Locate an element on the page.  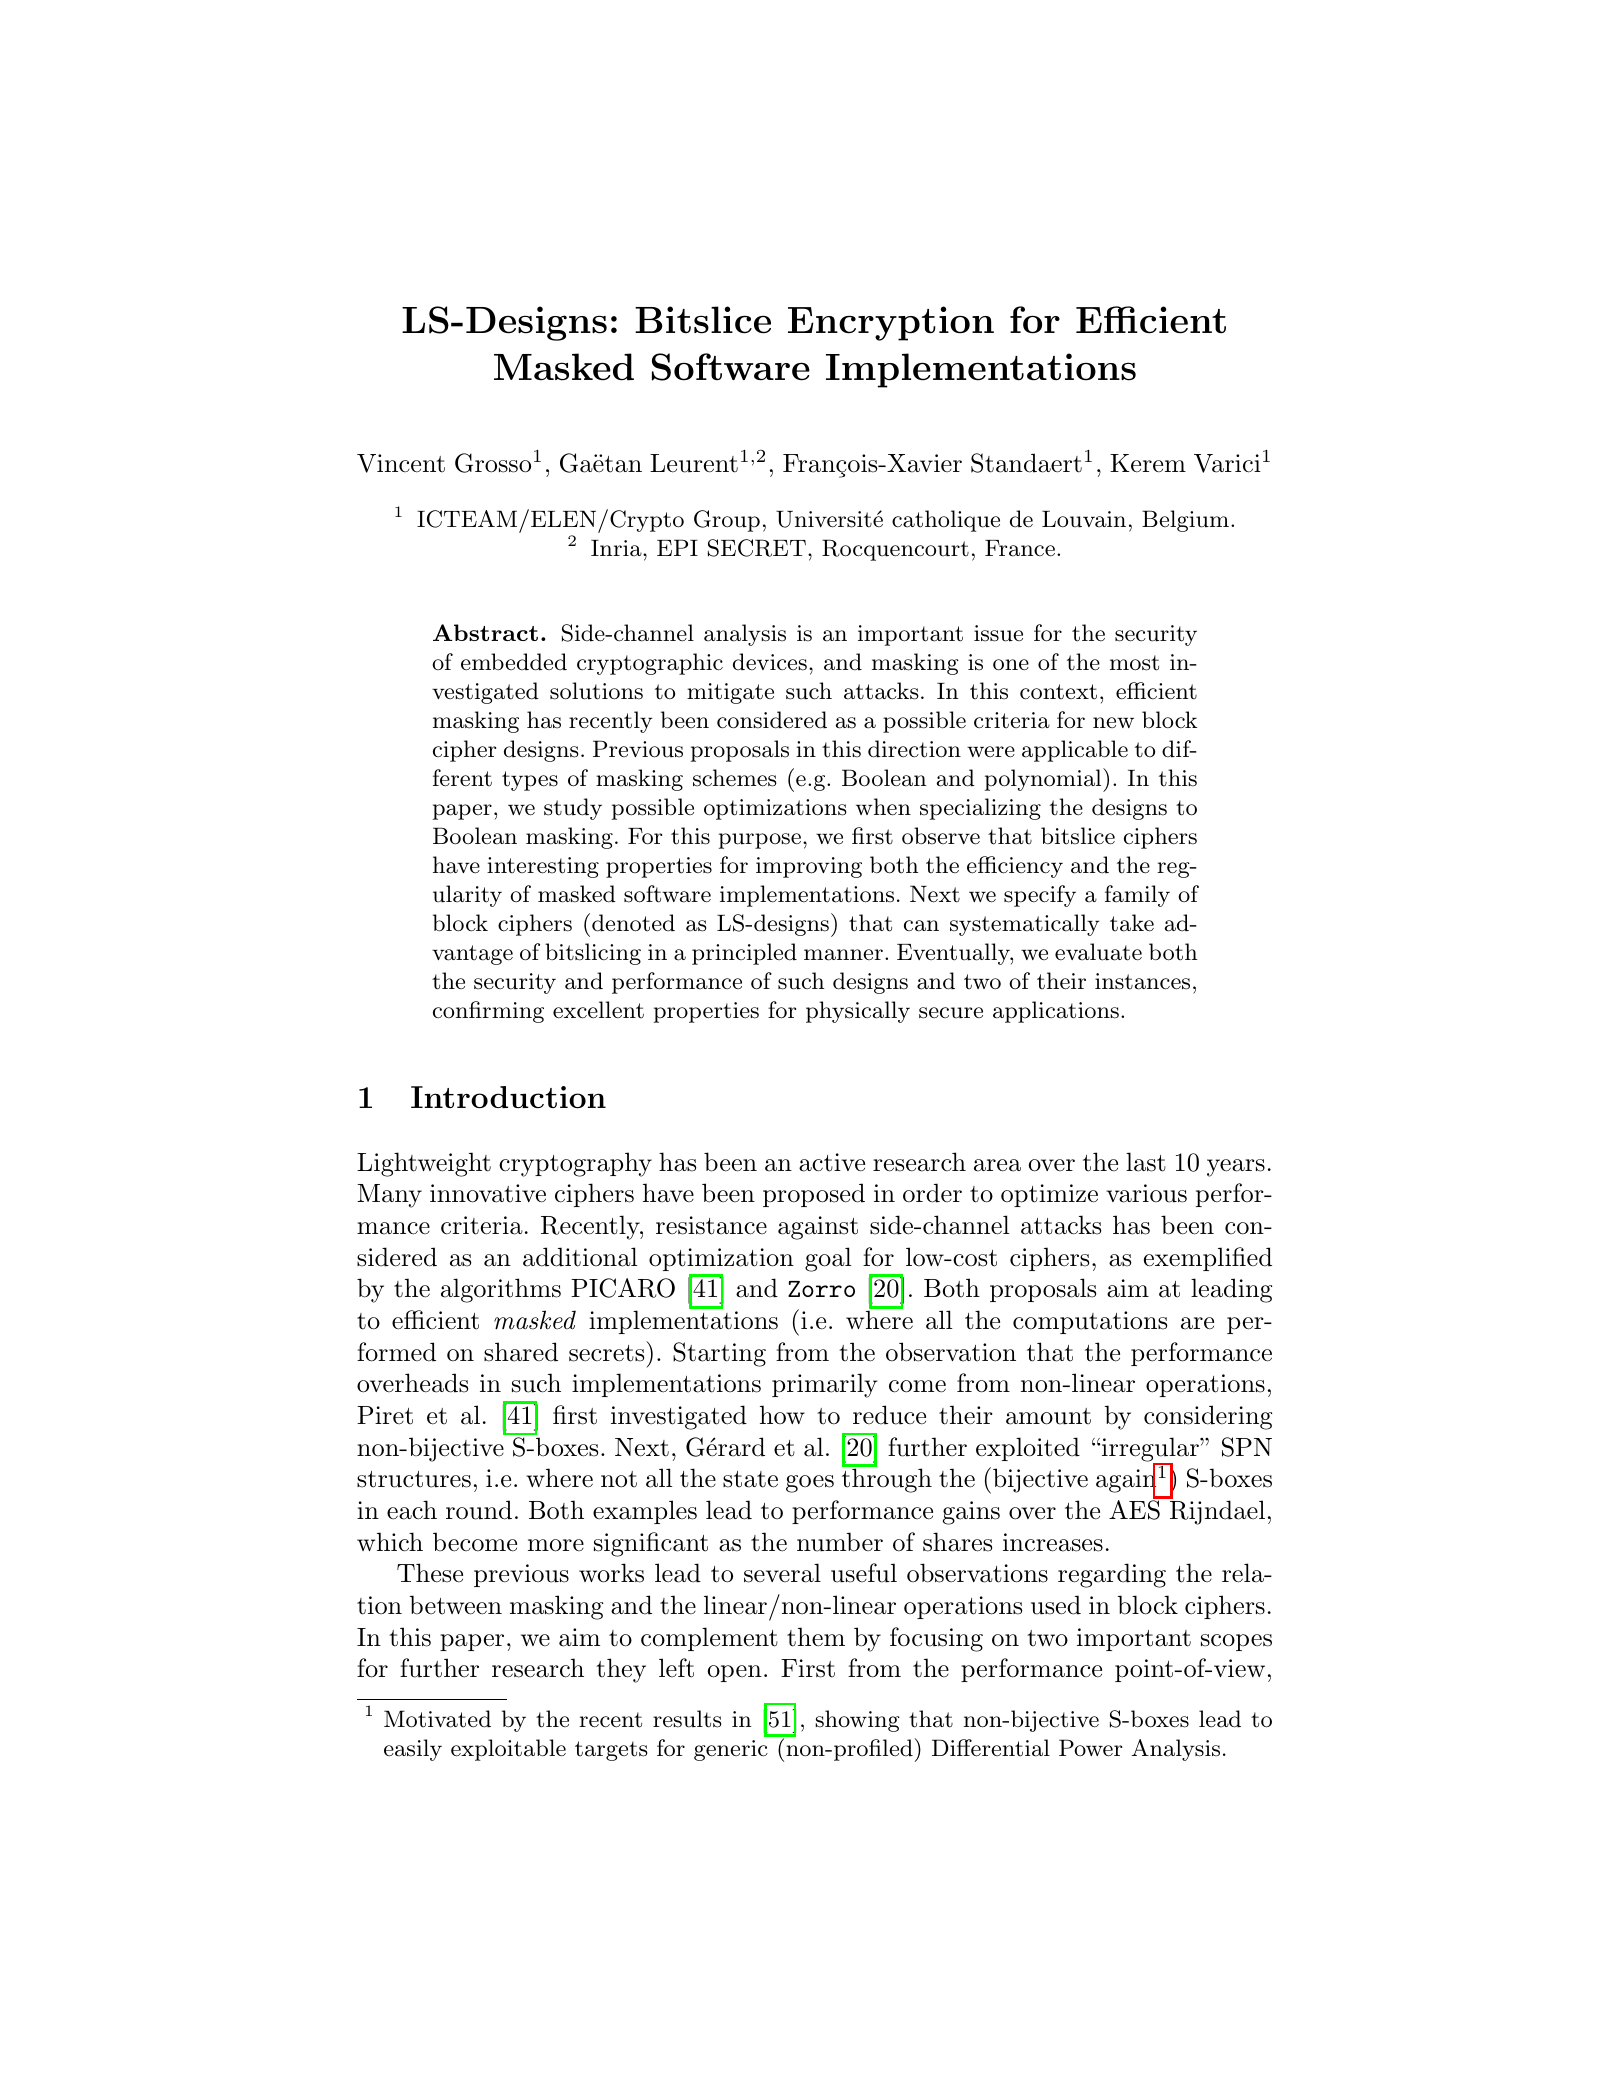
Vincent is located at coordinates (401, 463).
